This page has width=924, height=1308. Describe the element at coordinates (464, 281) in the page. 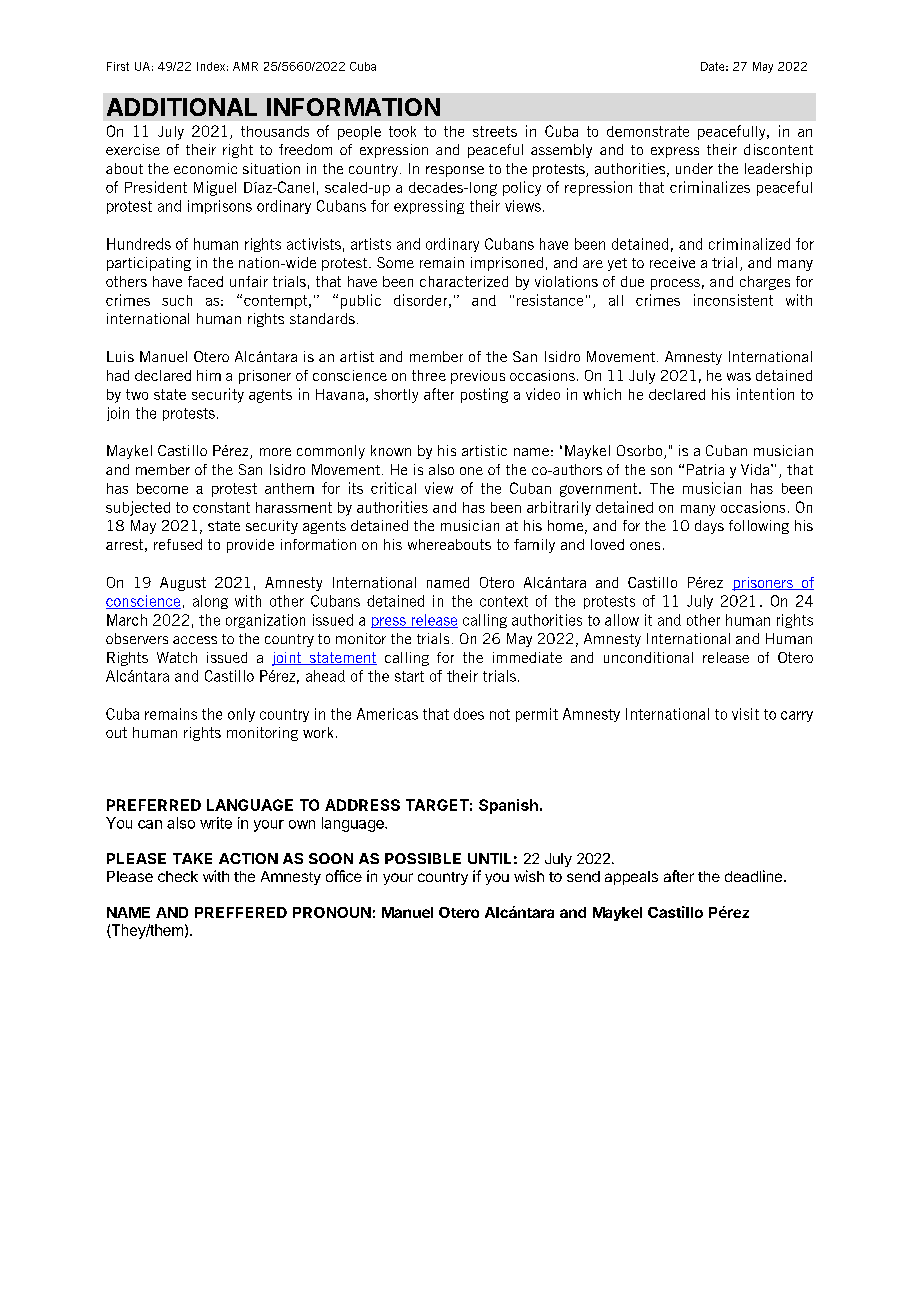

I see `characterized` at that location.
